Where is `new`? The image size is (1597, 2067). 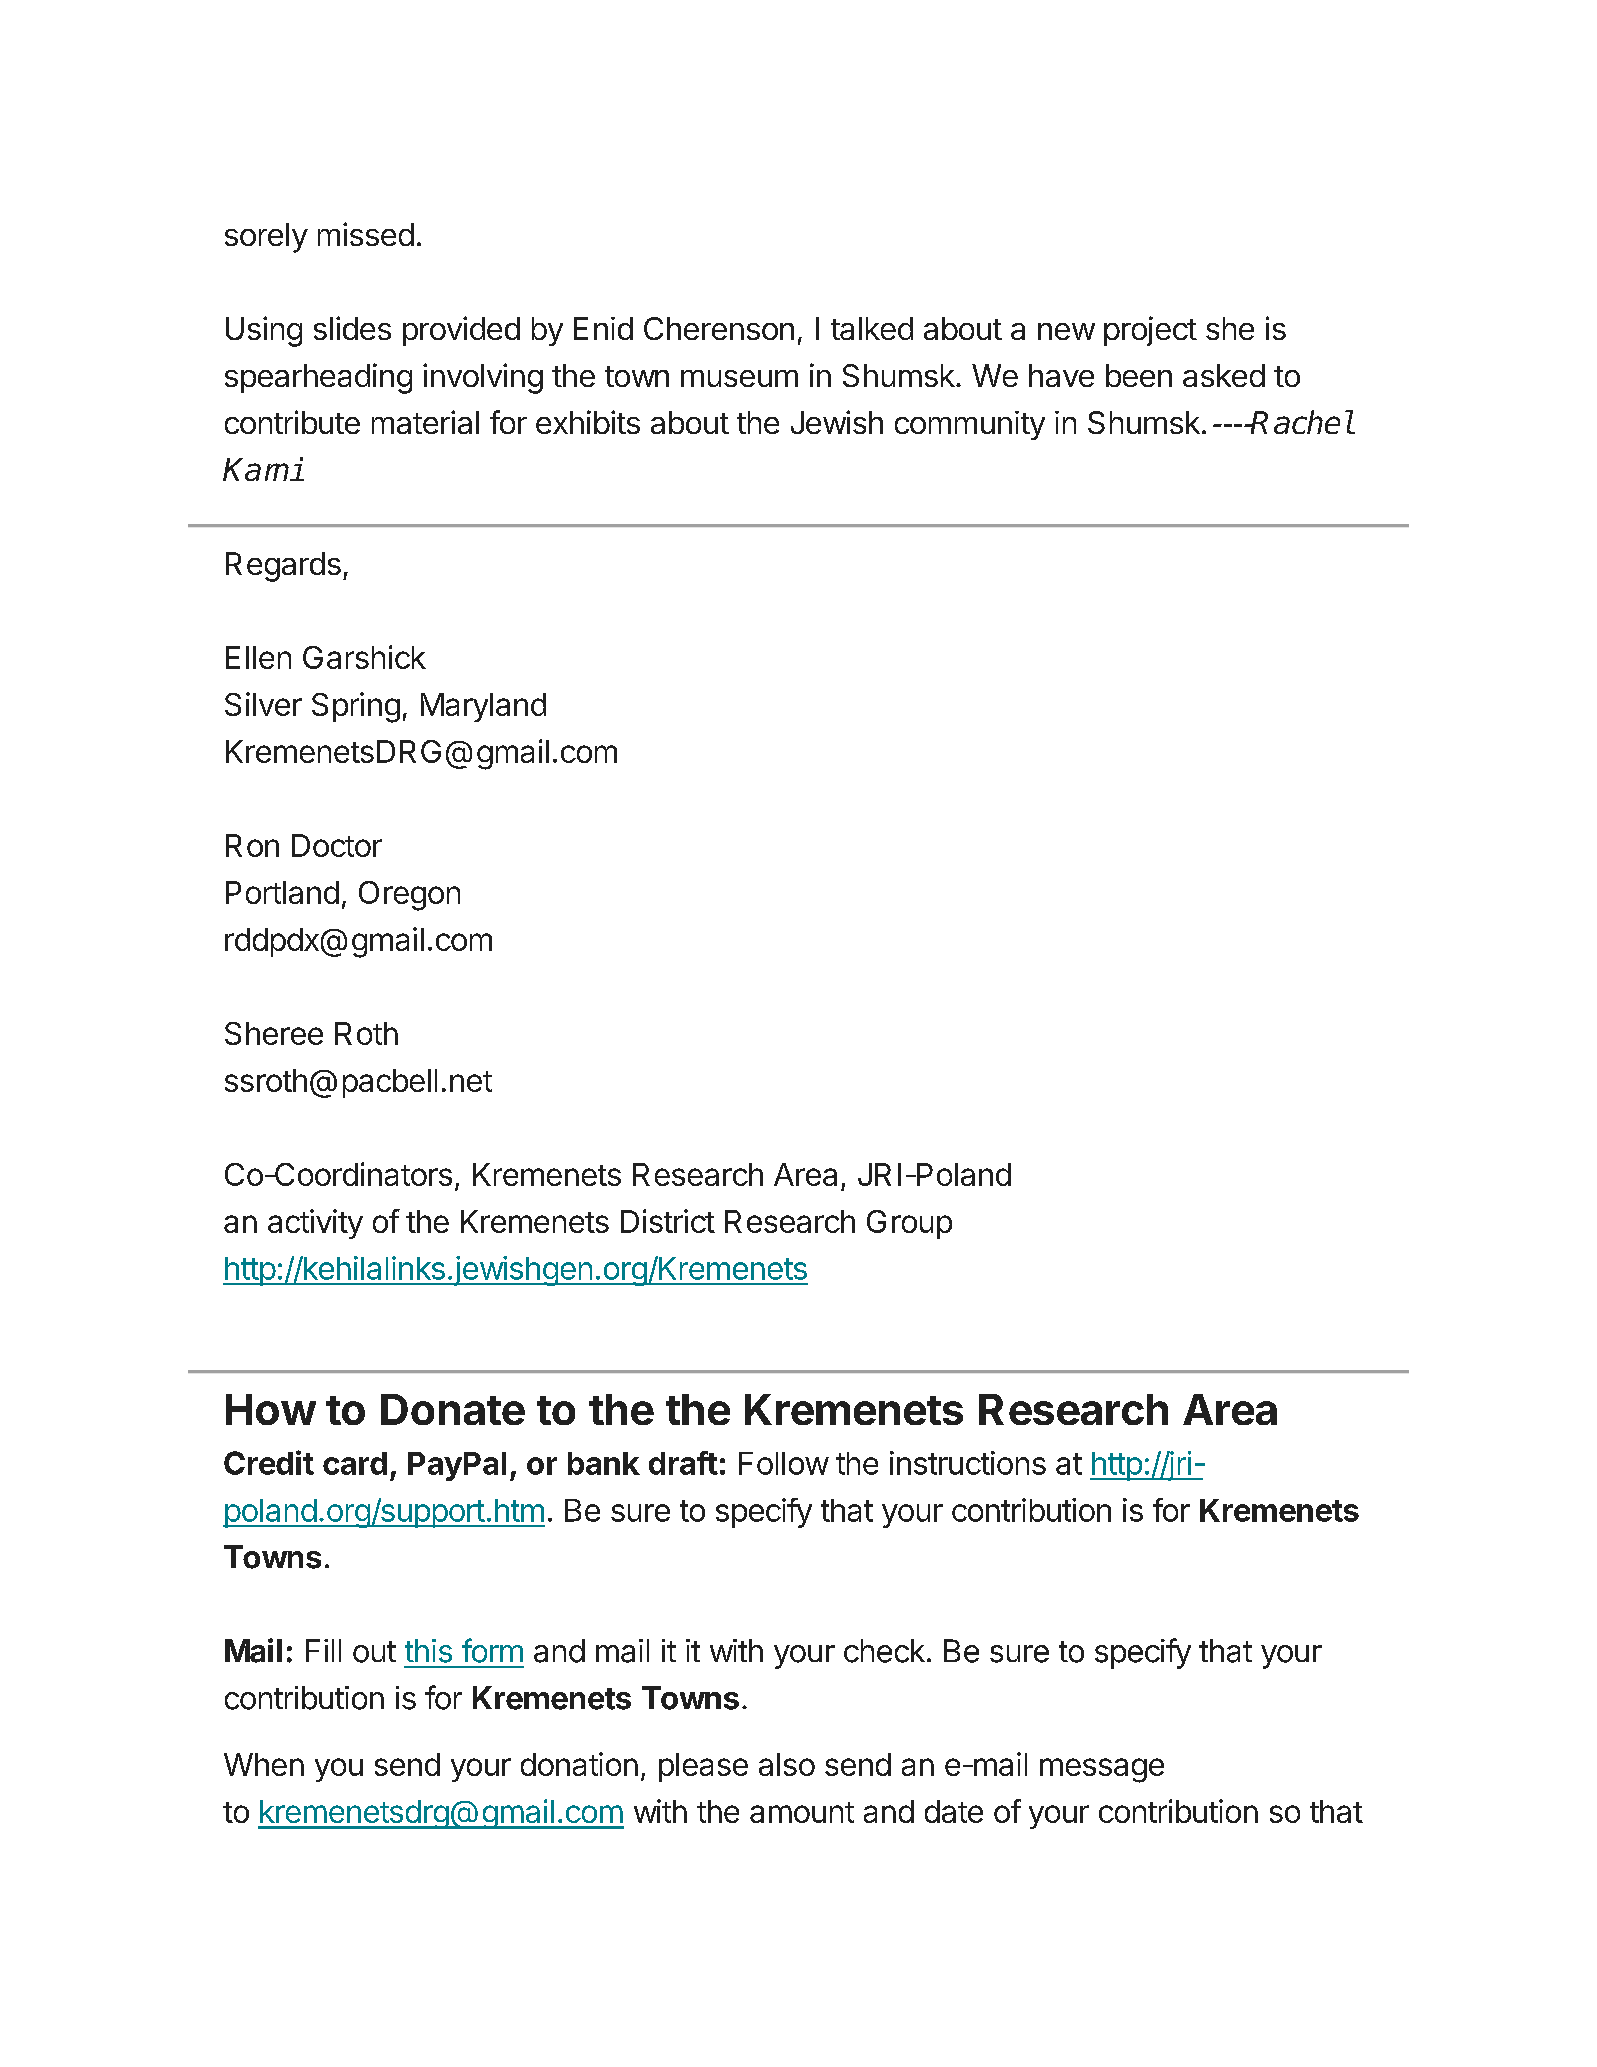 new is located at coordinates (1066, 331).
